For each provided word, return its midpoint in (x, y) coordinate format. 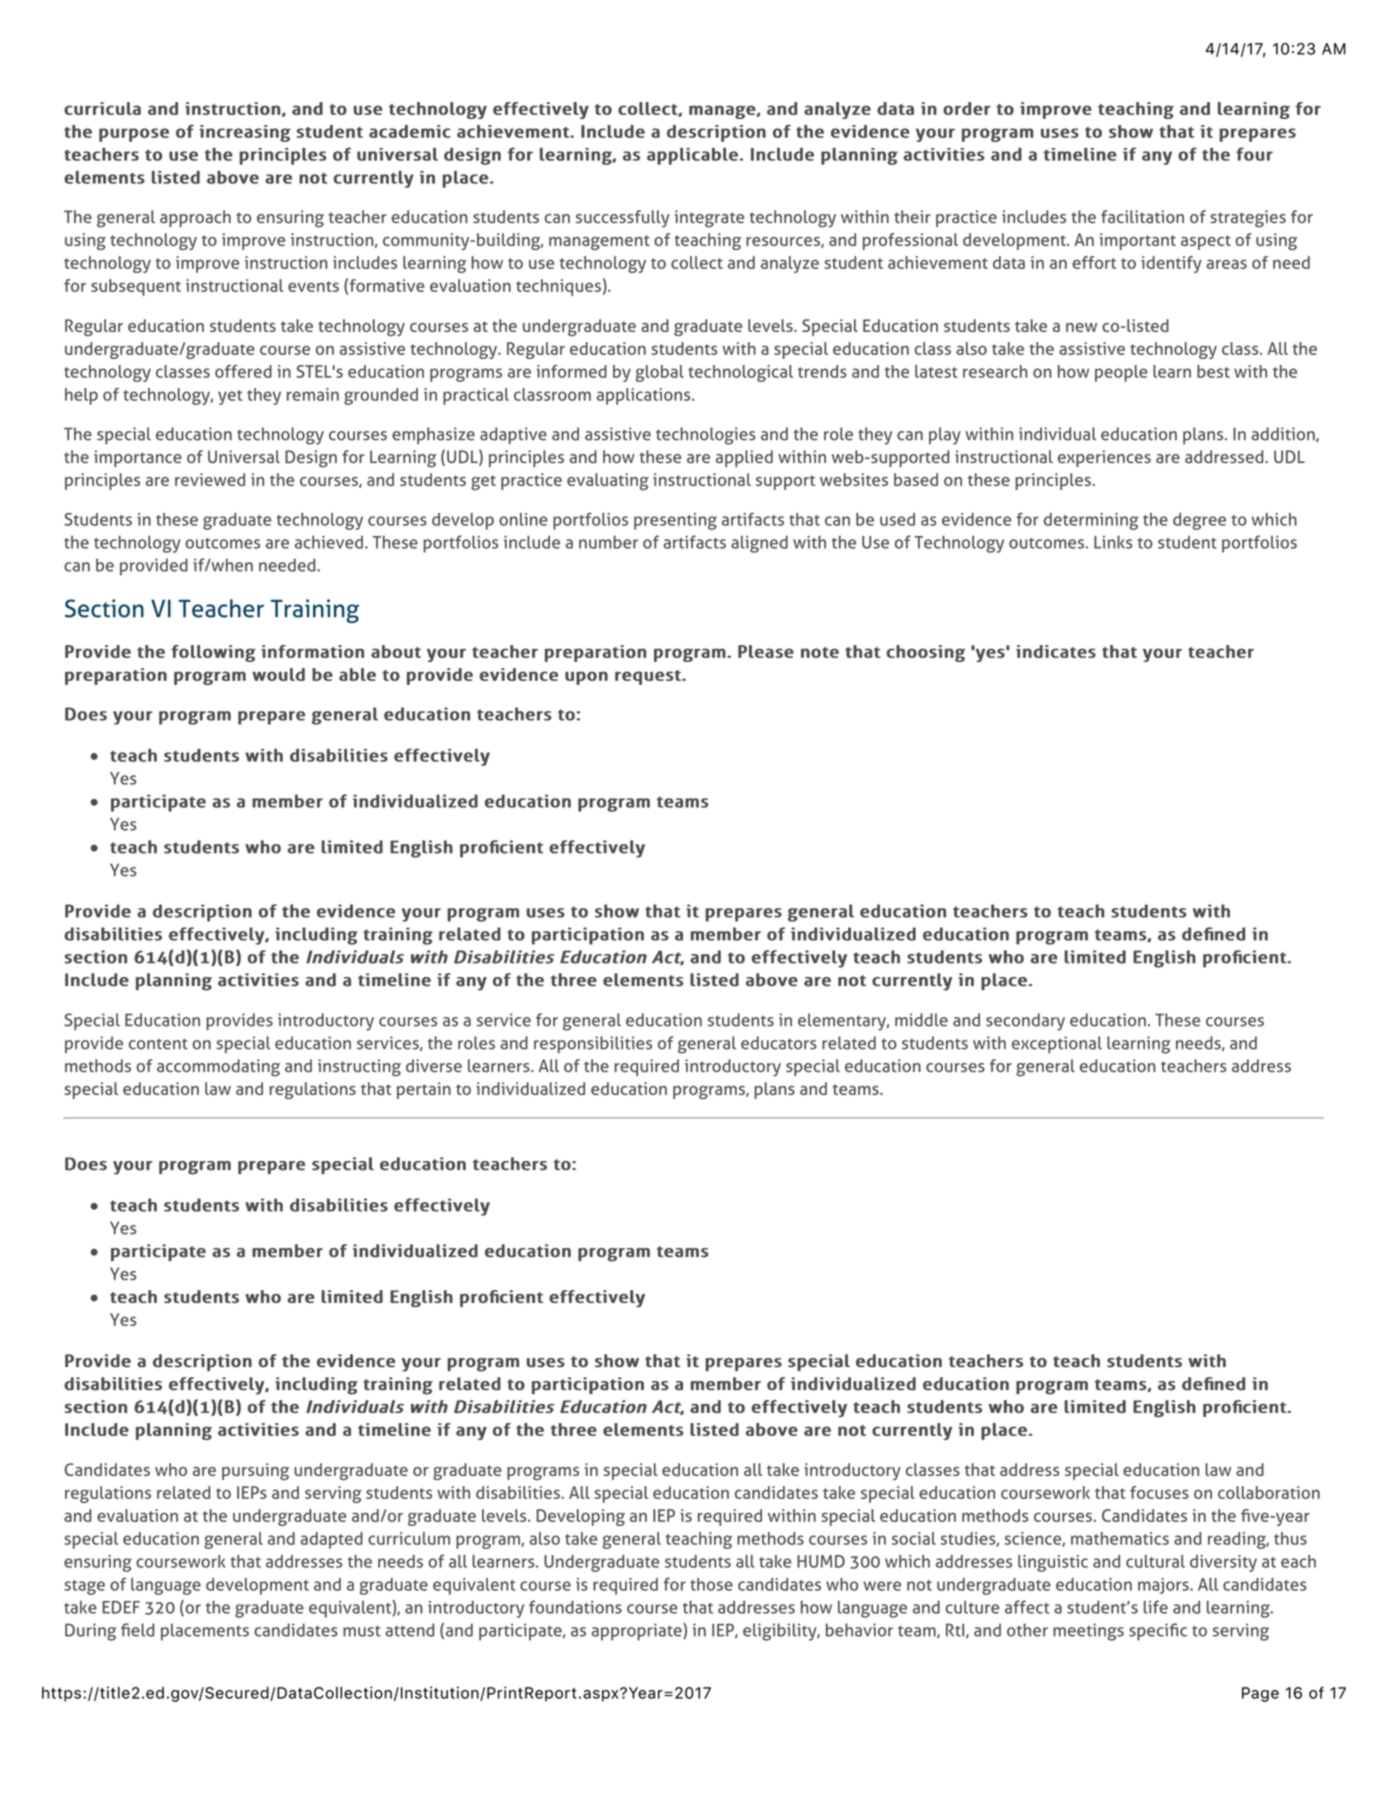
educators (779, 1043)
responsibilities (593, 1045)
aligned (759, 544)
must (362, 1631)
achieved (329, 542)
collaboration (1269, 1492)
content (158, 1044)
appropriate (637, 1632)
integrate (709, 219)
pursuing (255, 1471)
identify (1171, 264)
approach (195, 218)
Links (1113, 542)
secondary (1025, 1022)
